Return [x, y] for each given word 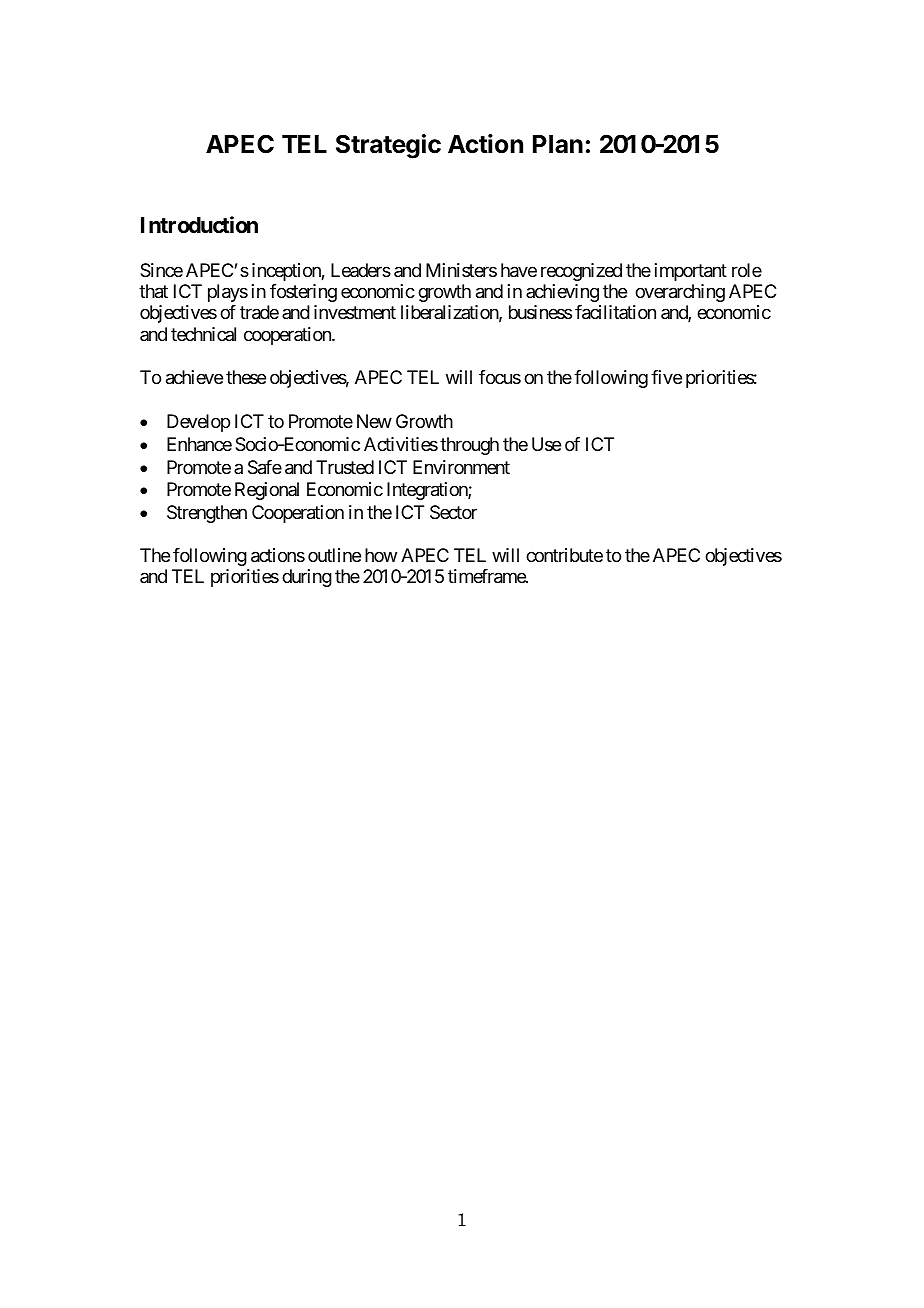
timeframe [487, 576]
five [666, 377]
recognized [581, 272]
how [381, 555]
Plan [558, 144]
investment [355, 312]
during [307, 578]
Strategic [388, 146]
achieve [194, 377]
